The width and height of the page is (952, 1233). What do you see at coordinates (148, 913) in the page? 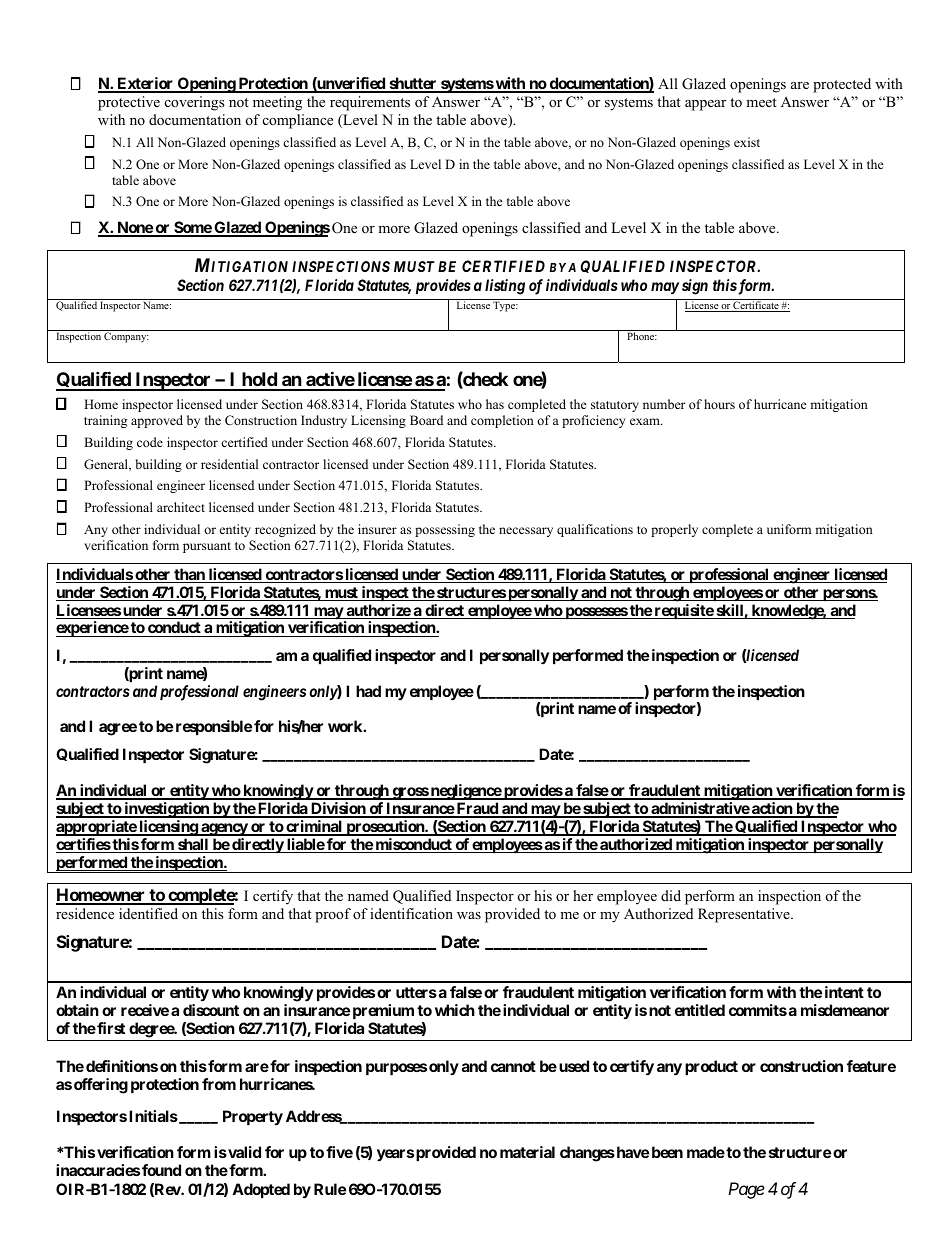
I see `identified` at bounding box center [148, 913].
